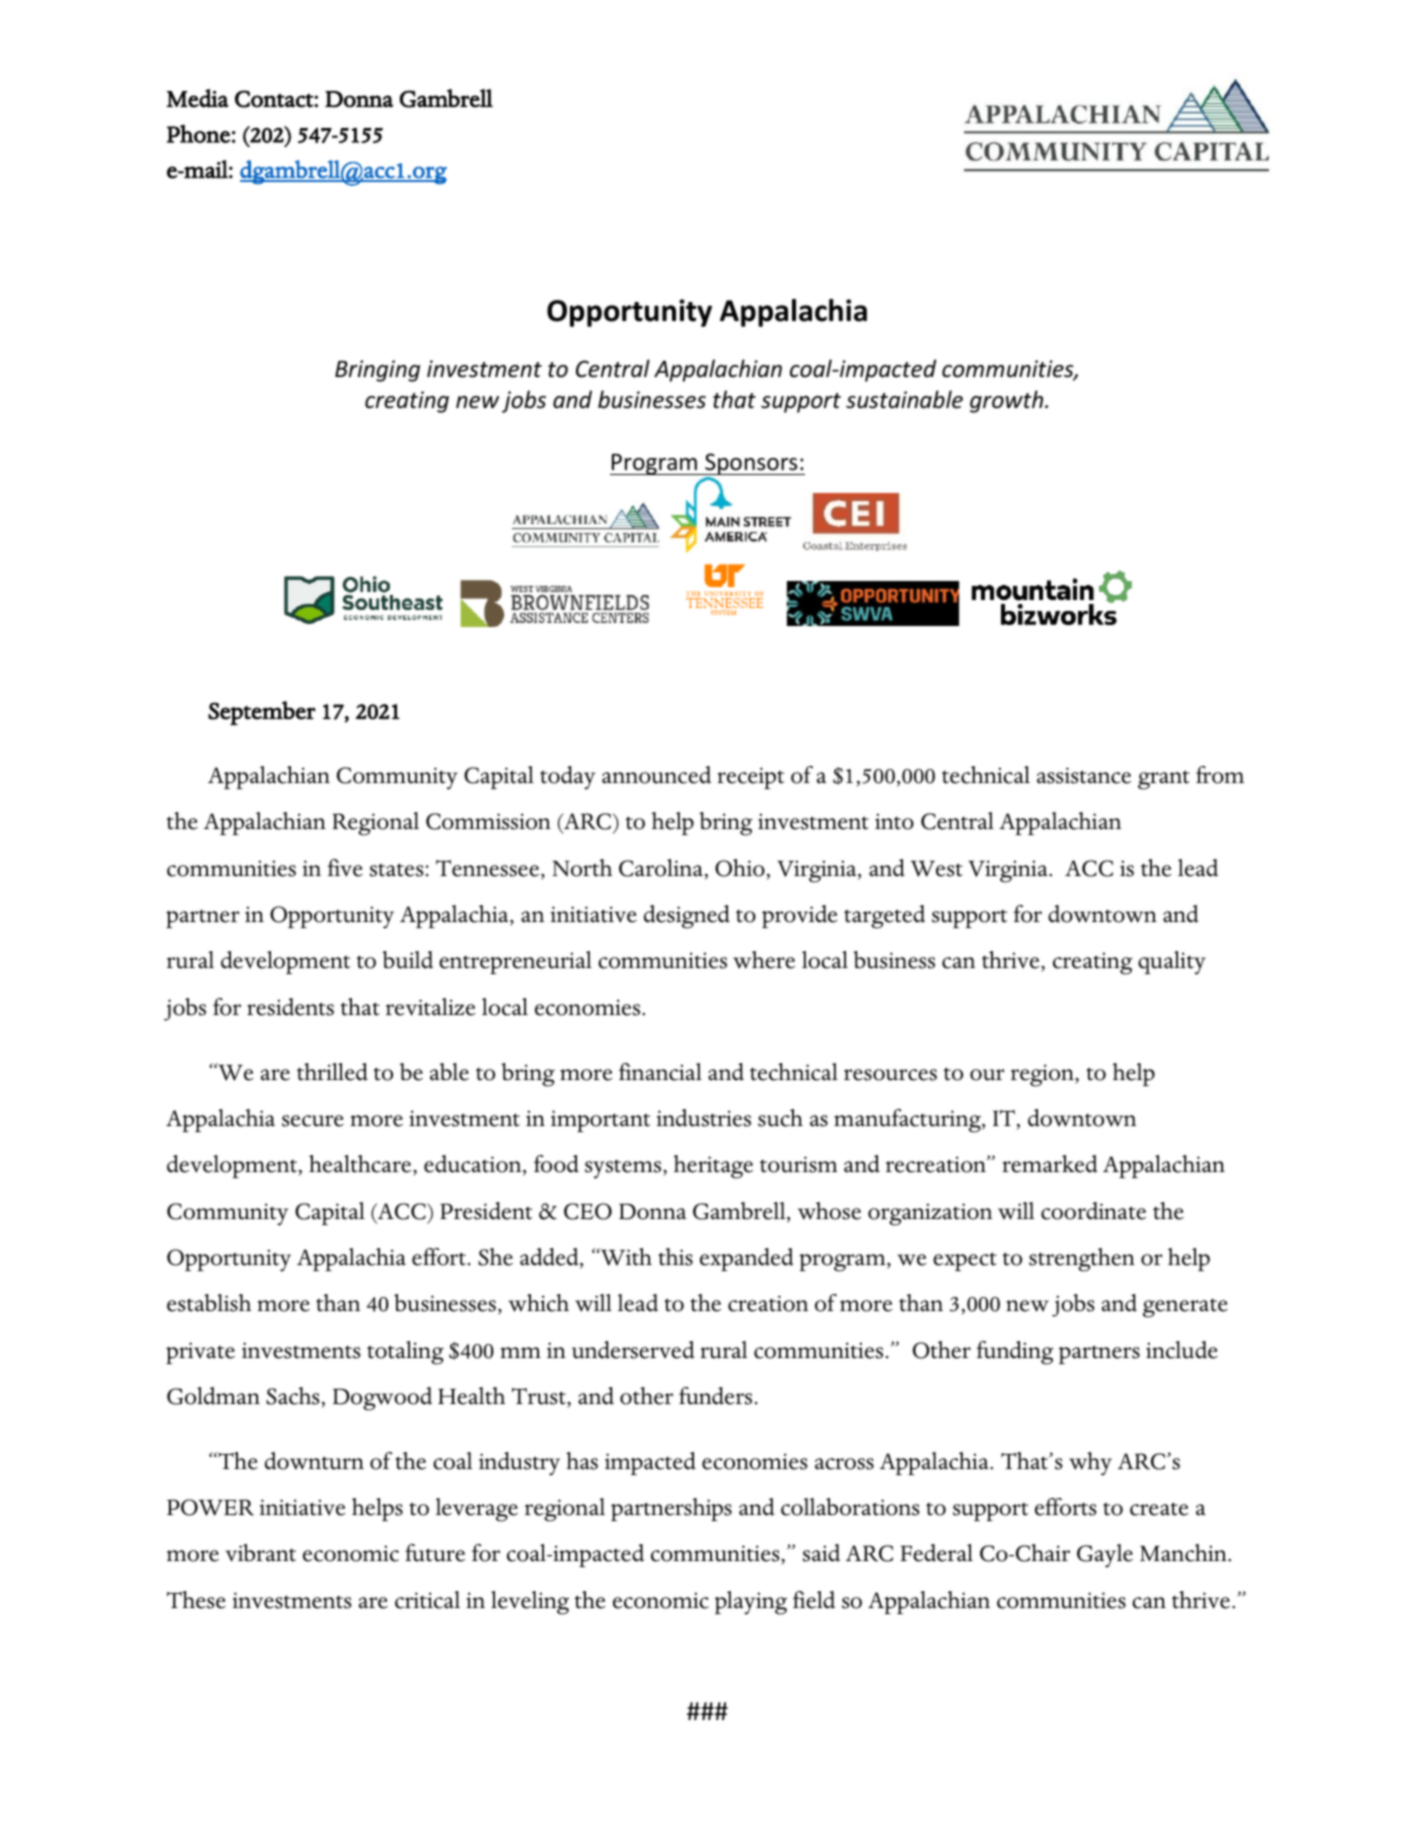 The image size is (1415, 1832). I want to click on strengthen, so click(1082, 1260).
